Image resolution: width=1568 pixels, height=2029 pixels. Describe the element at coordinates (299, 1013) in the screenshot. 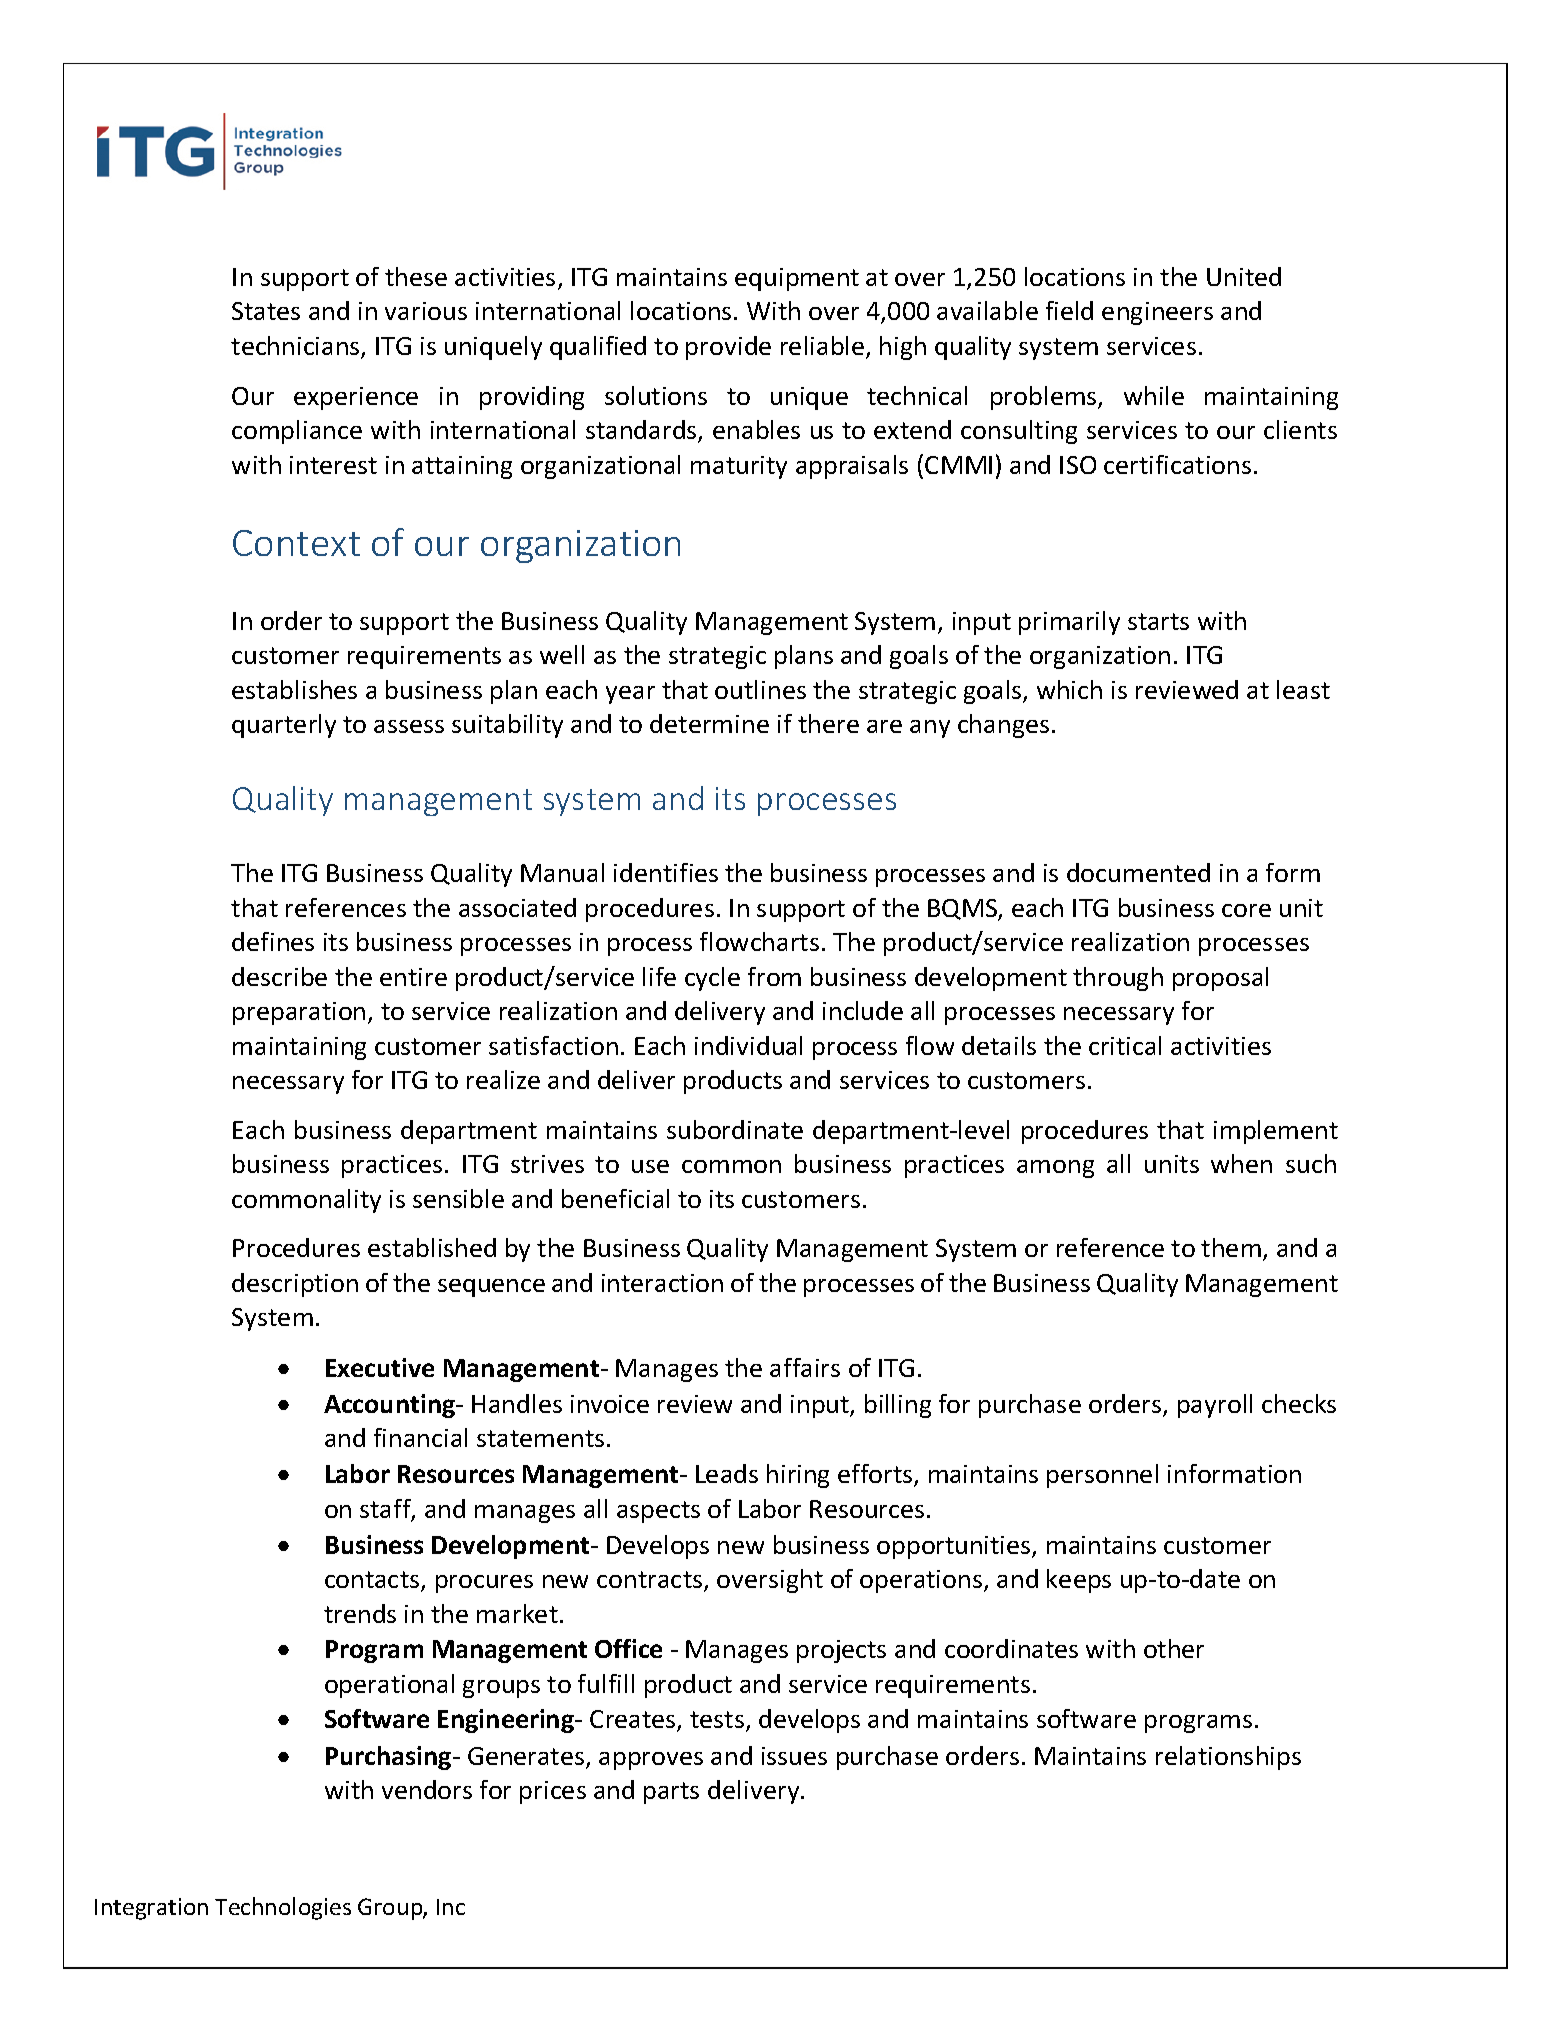

I see `preparation` at that location.
